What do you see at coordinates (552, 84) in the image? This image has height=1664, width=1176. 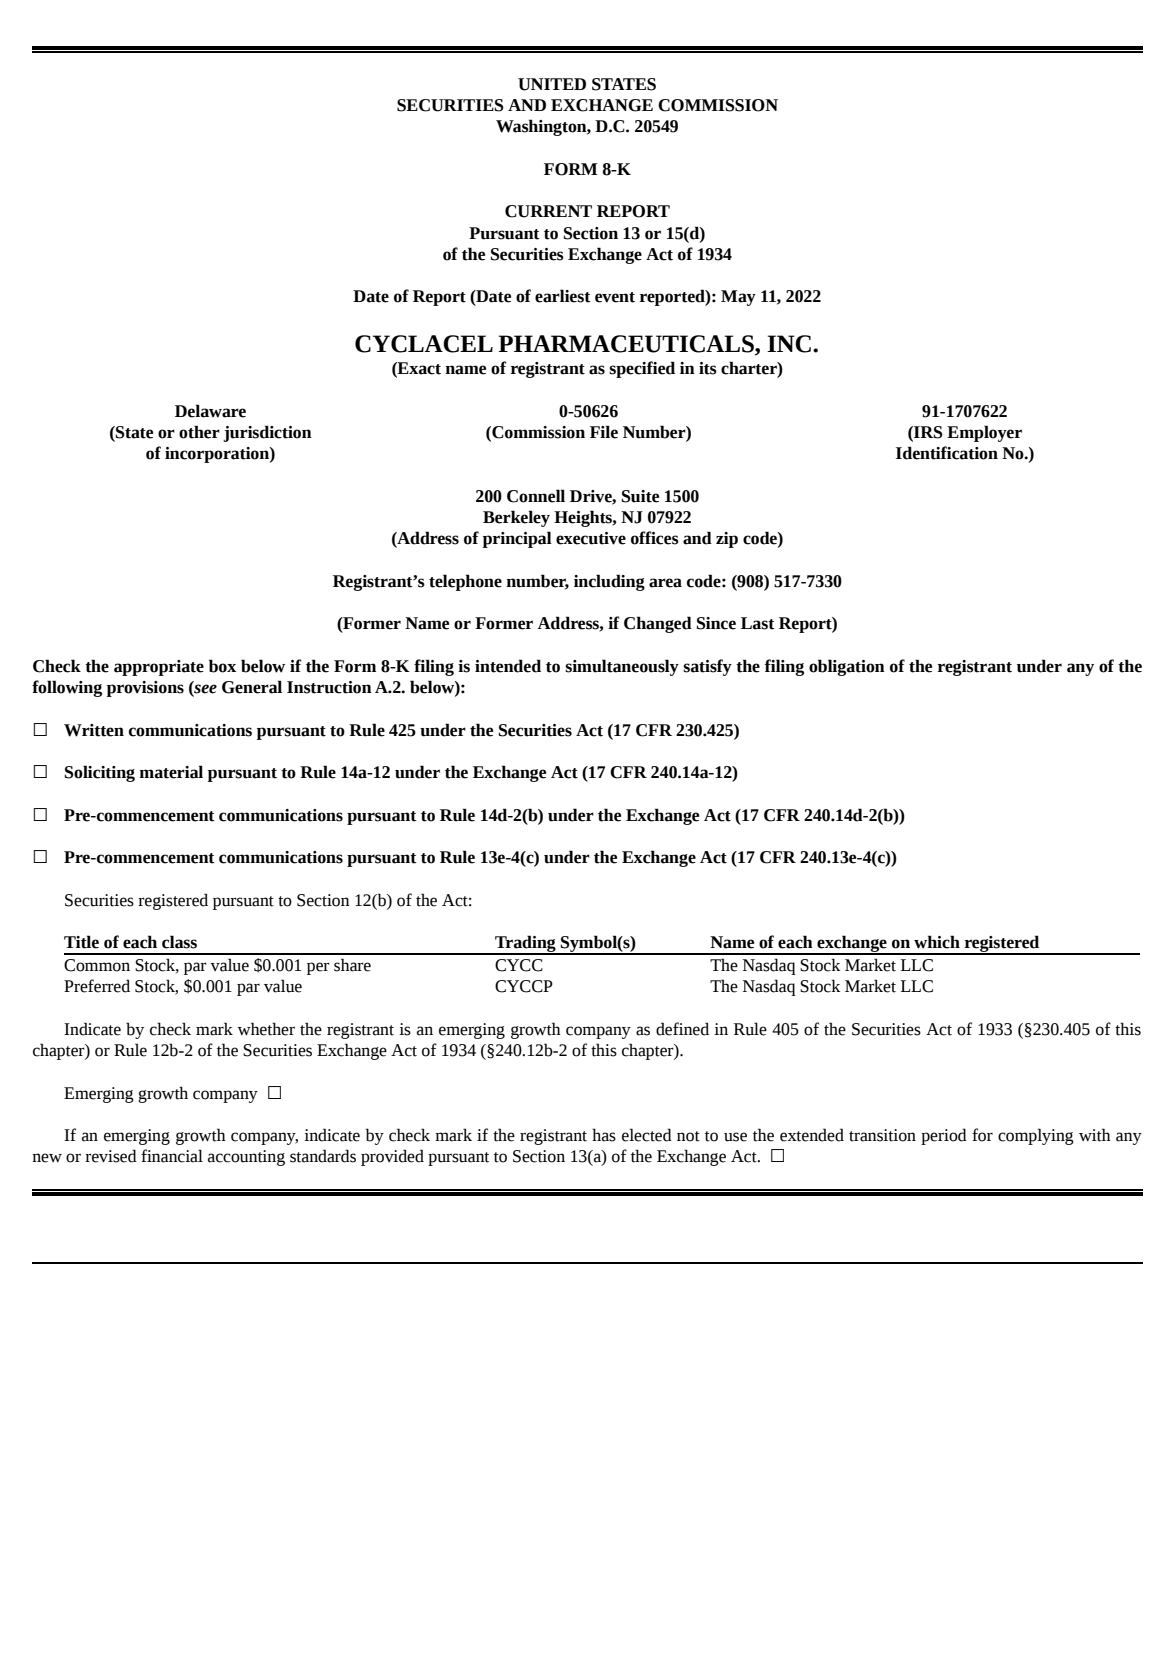 I see `UNITED` at bounding box center [552, 84].
